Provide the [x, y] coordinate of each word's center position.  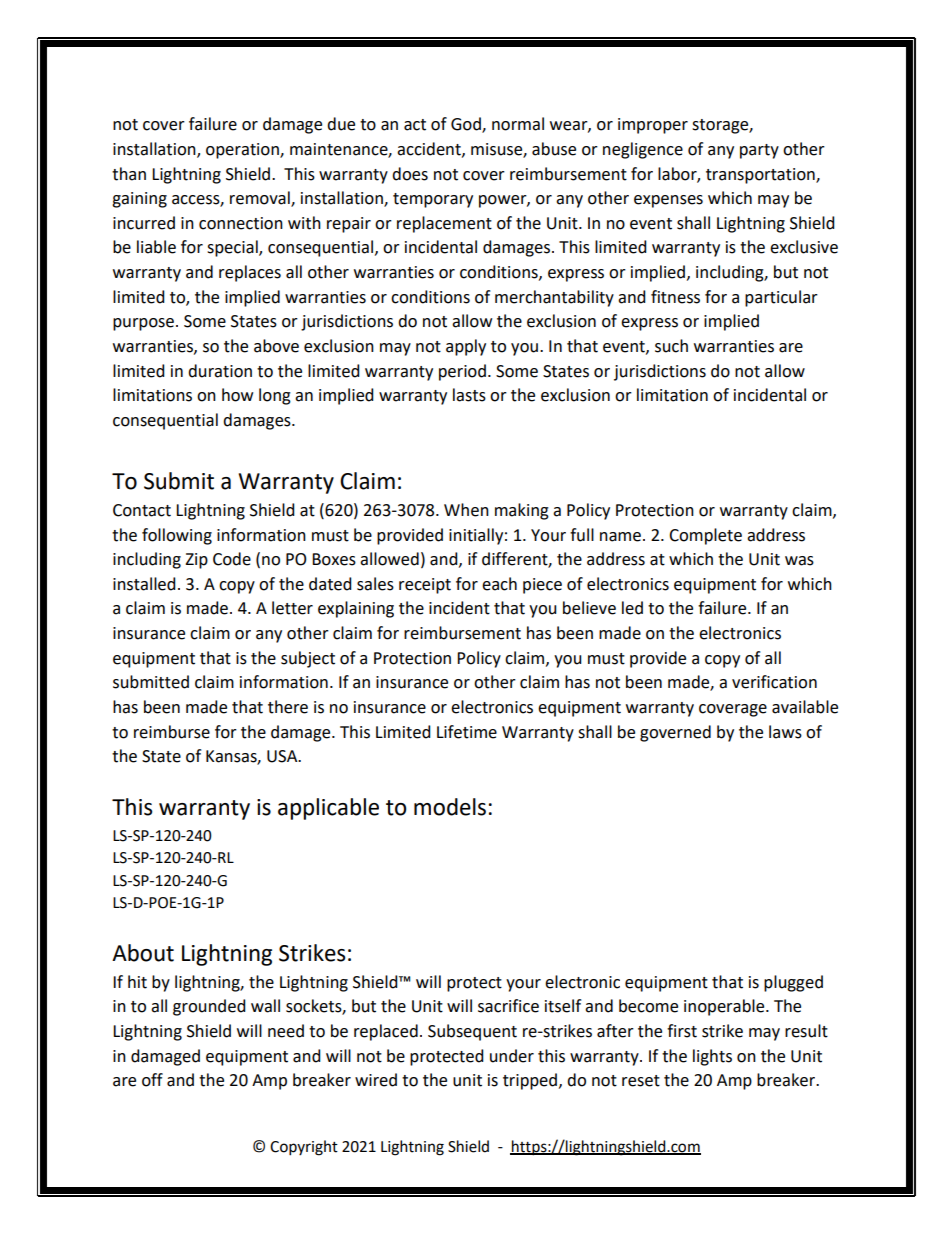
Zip [196, 561]
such [671, 346]
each [499, 584]
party [759, 151]
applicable [328, 809]
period [462, 372]
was [799, 561]
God [467, 125]
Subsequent [472, 1032]
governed [675, 733]
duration [220, 371]
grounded [209, 1007]
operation [243, 151]
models [450, 807]
